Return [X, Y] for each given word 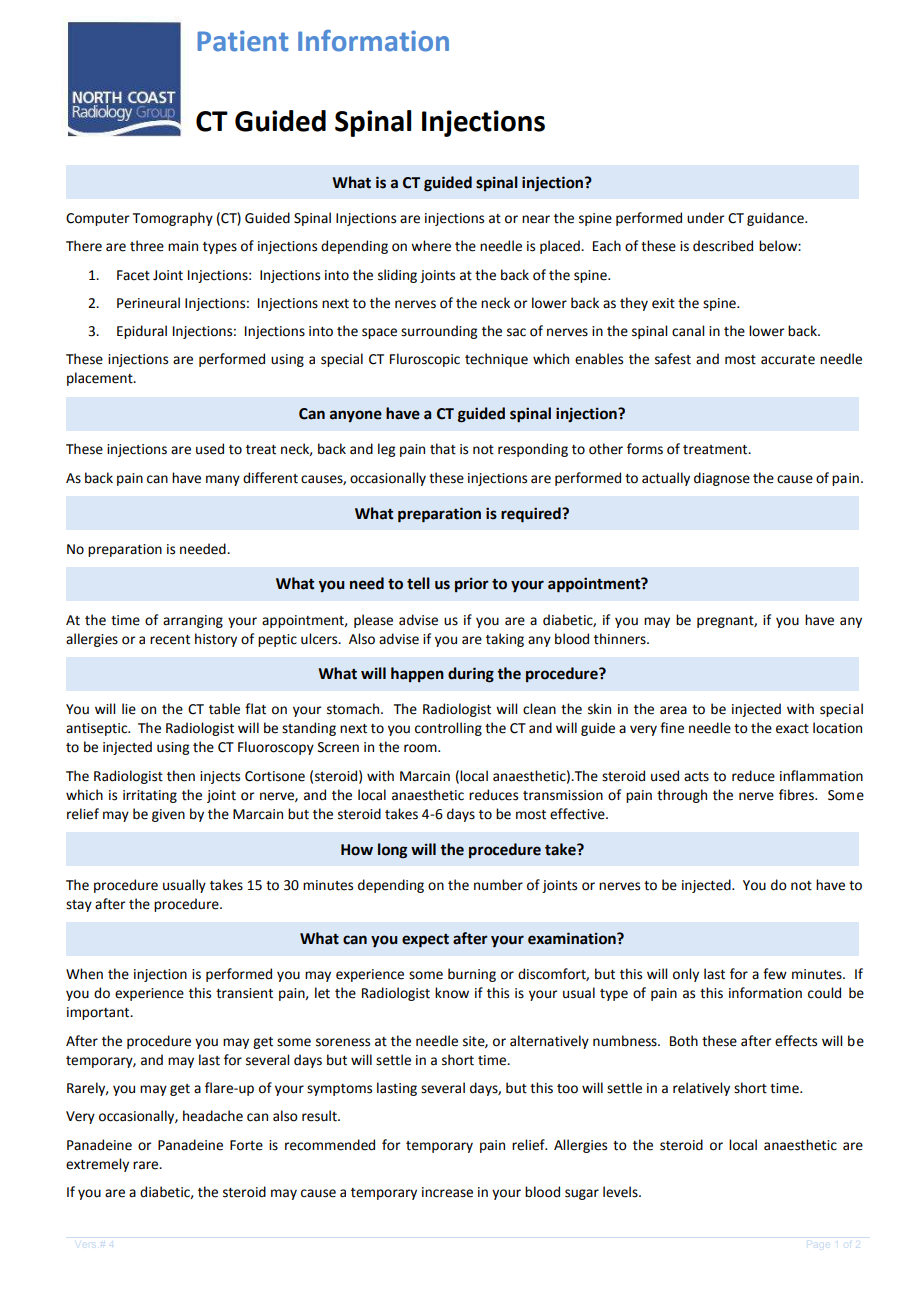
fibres [797, 795]
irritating [150, 796]
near [536, 219]
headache [213, 1116]
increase [447, 1192]
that [443, 449]
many [223, 480]
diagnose [722, 479]
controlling [448, 729]
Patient [243, 41]
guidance [776, 219]
